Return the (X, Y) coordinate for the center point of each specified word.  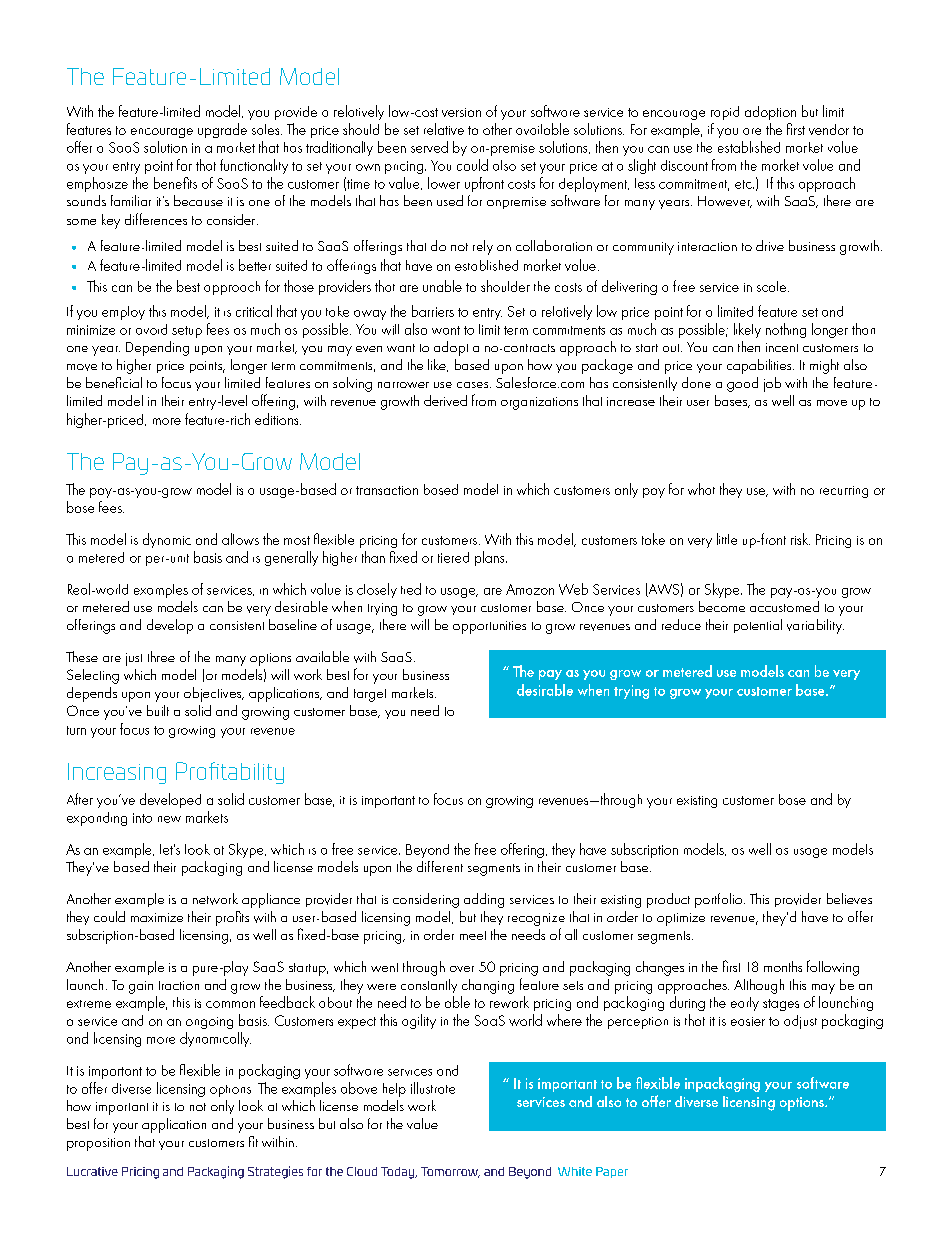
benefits (175, 183)
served (429, 147)
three (161, 656)
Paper (612, 1172)
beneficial (114, 382)
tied (411, 589)
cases (474, 385)
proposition (98, 1144)
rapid (725, 113)
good (742, 384)
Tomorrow (450, 1172)
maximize (157, 917)
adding (484, 900)
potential (758, 626)
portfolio (720, 900)
